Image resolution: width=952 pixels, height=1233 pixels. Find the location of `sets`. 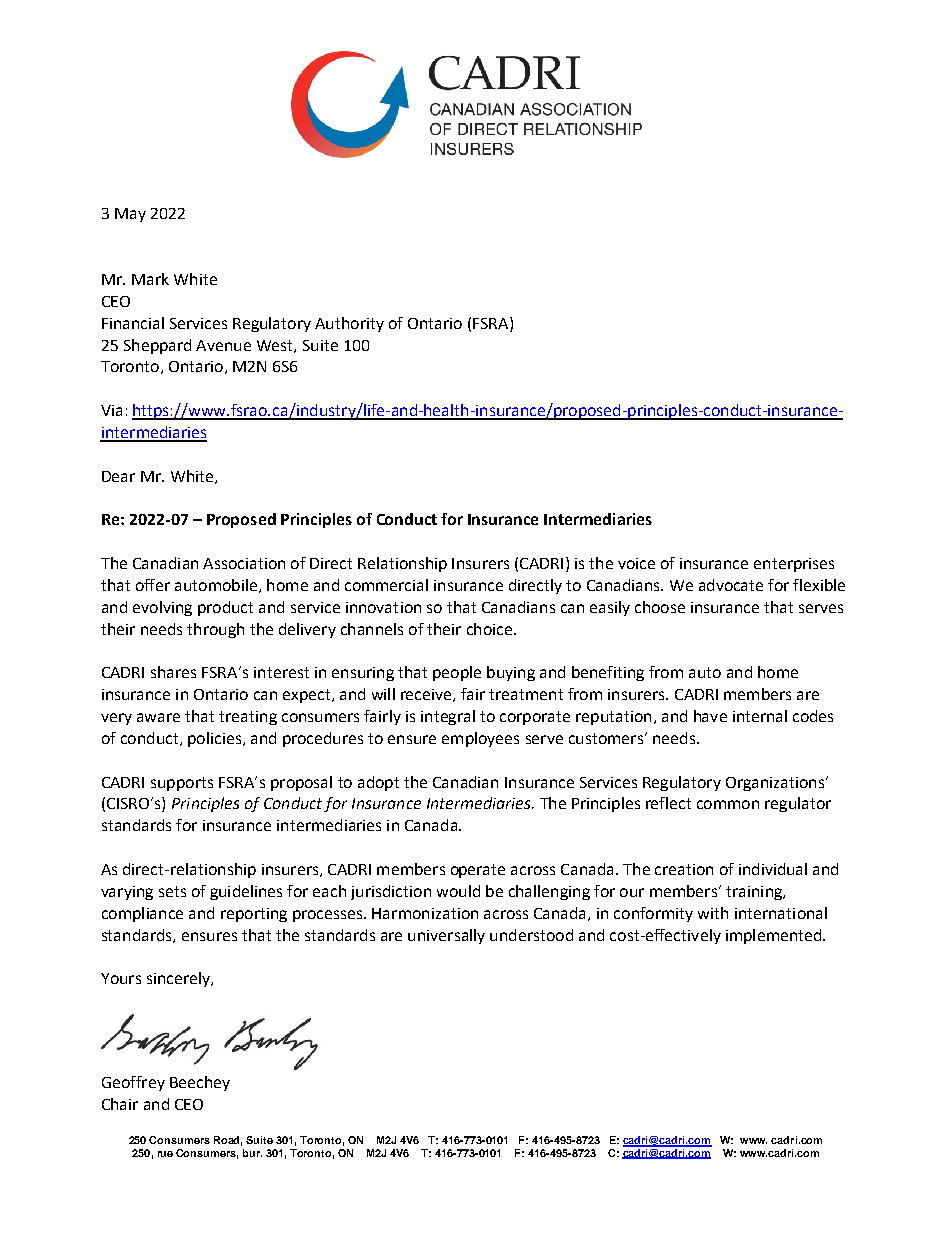

sets is located at coordinates (172, 891).
